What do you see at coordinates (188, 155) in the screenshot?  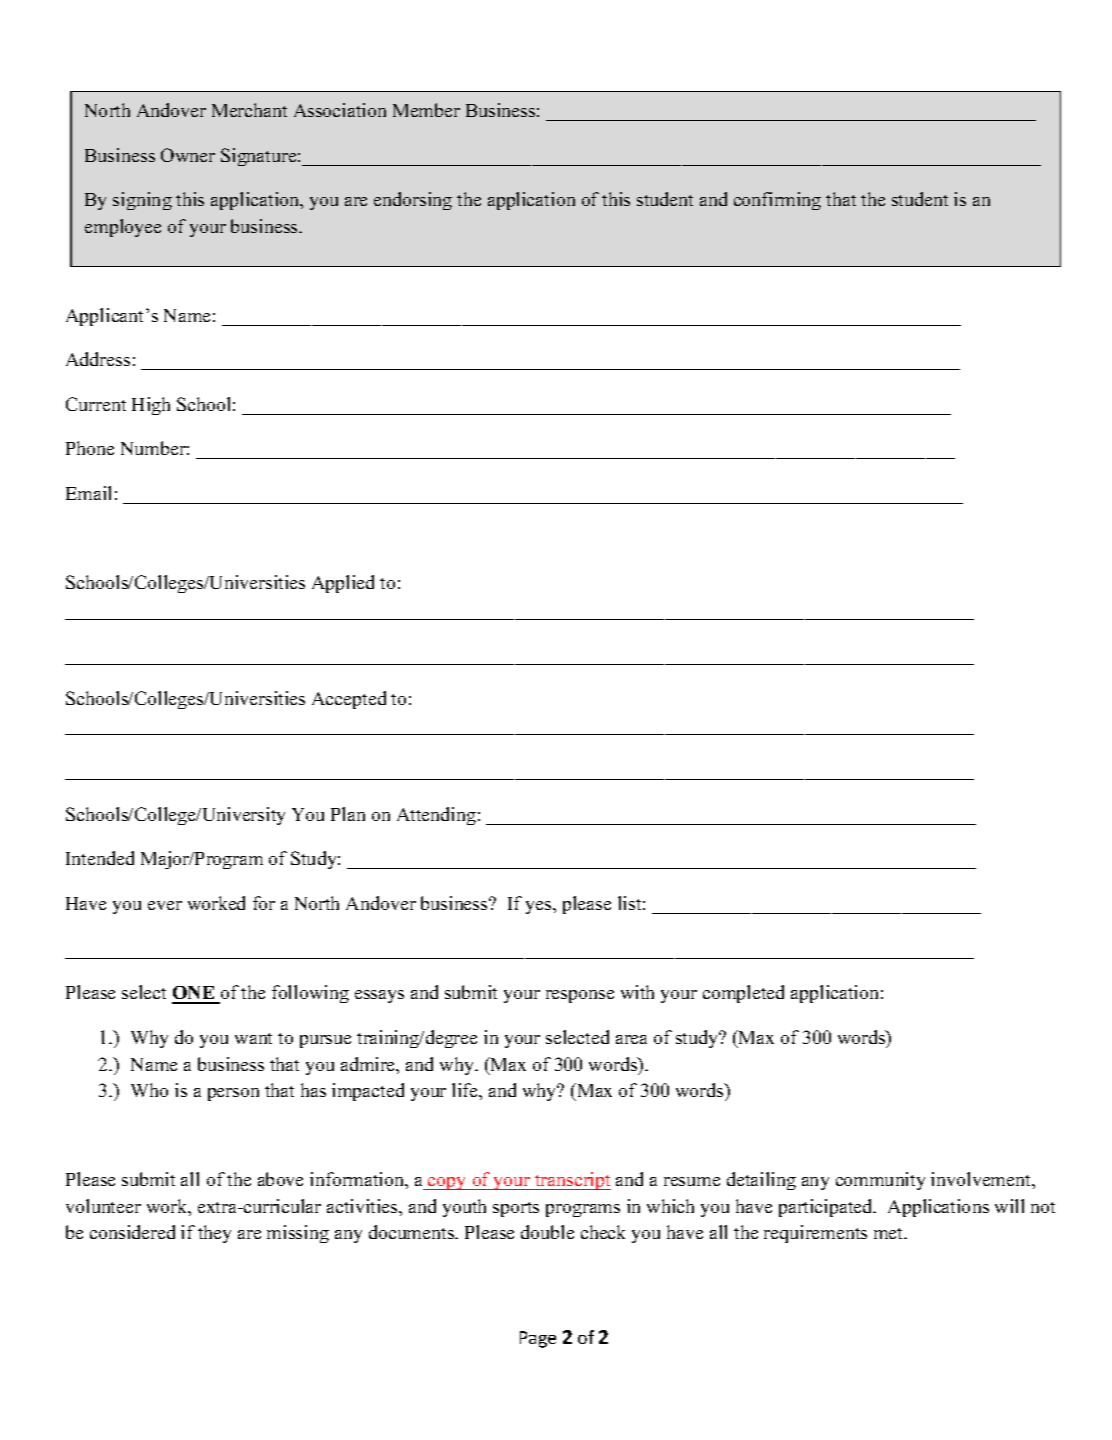 I see `Owner` at bounding box center [188, 155].
